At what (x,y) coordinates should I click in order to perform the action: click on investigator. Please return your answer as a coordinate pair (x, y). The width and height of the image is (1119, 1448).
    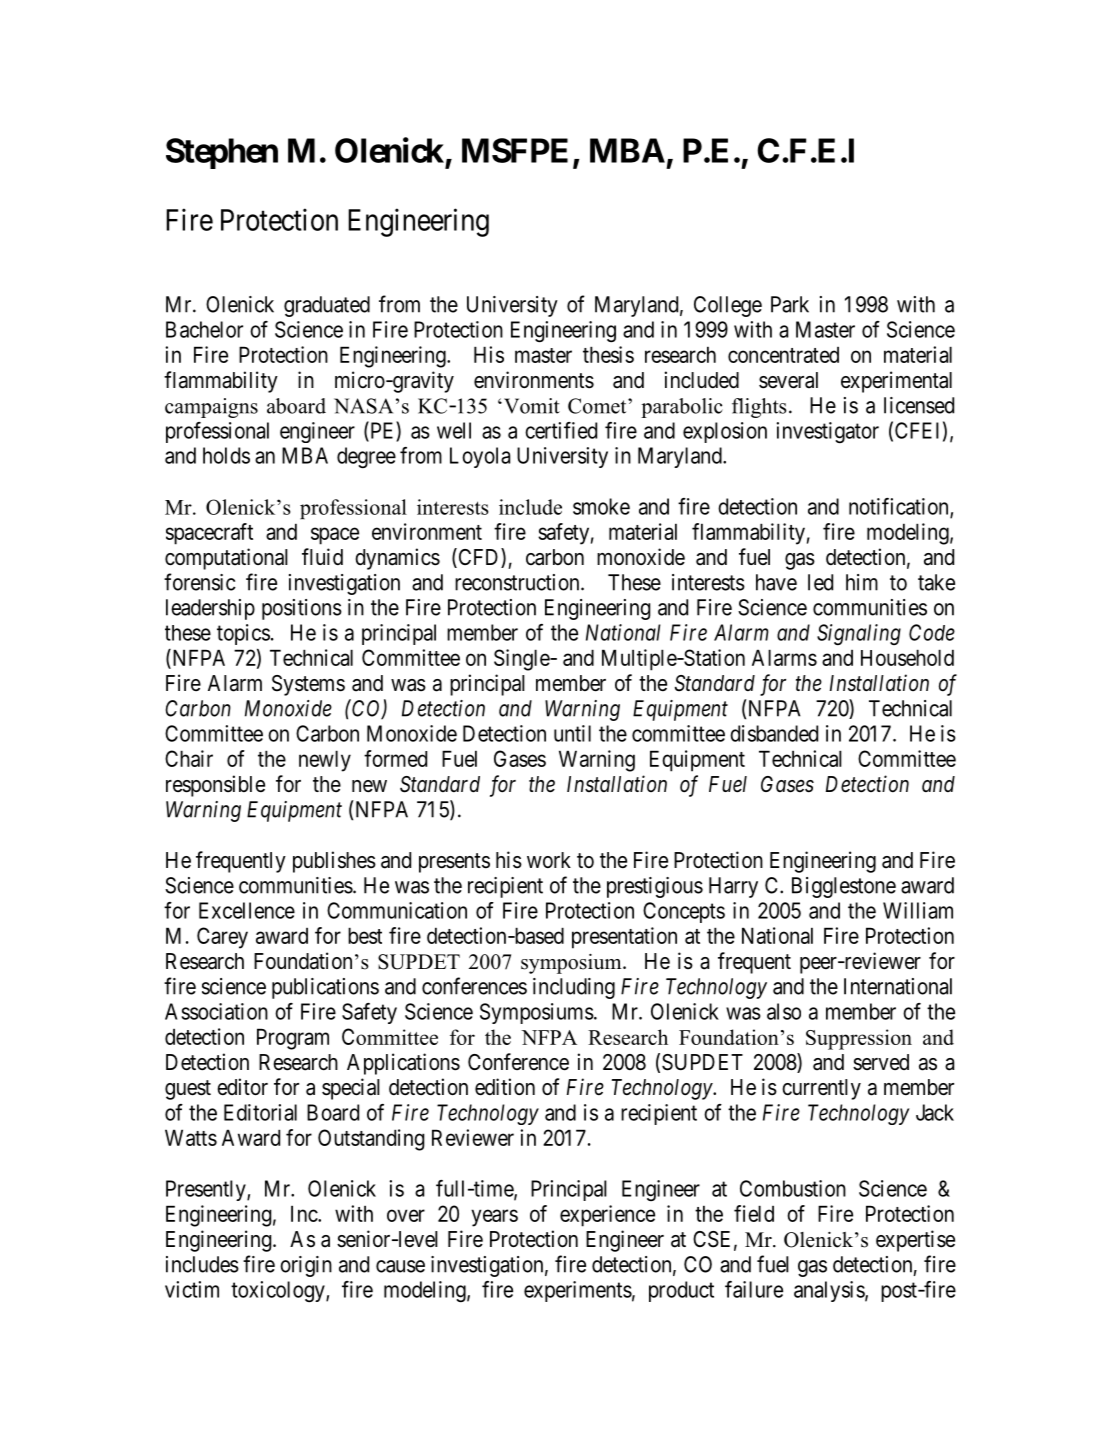
    Looking at the image, I should click on (827, 433).
